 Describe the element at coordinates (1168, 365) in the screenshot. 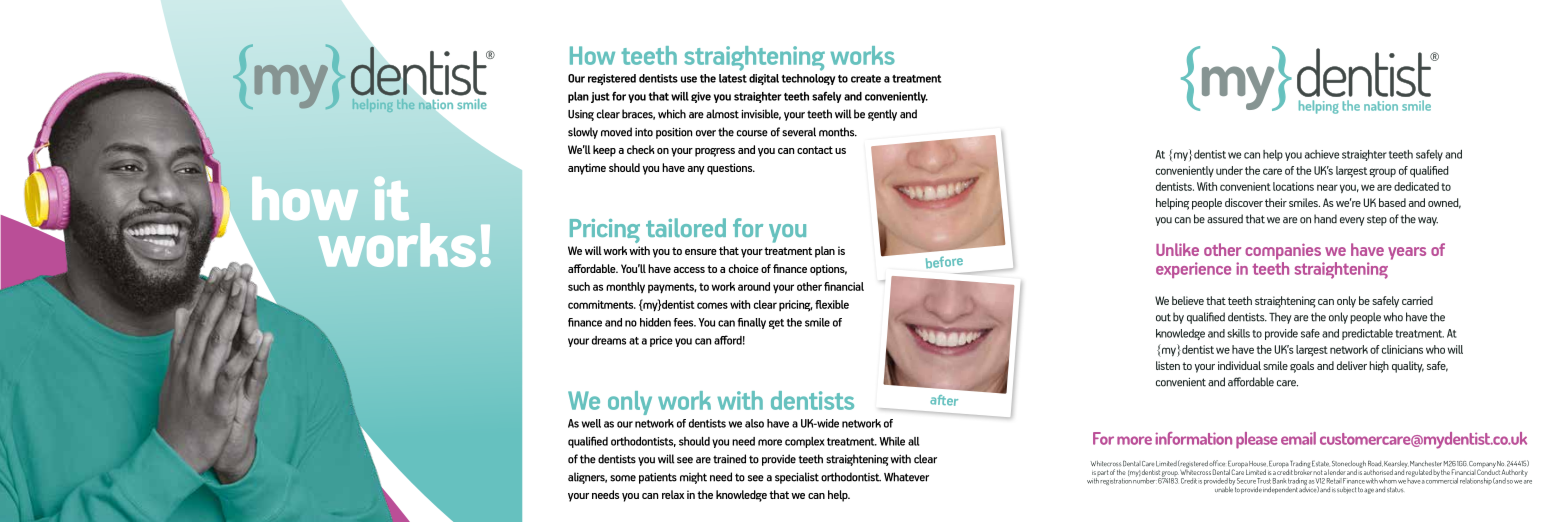

I see `listen` at that location.
